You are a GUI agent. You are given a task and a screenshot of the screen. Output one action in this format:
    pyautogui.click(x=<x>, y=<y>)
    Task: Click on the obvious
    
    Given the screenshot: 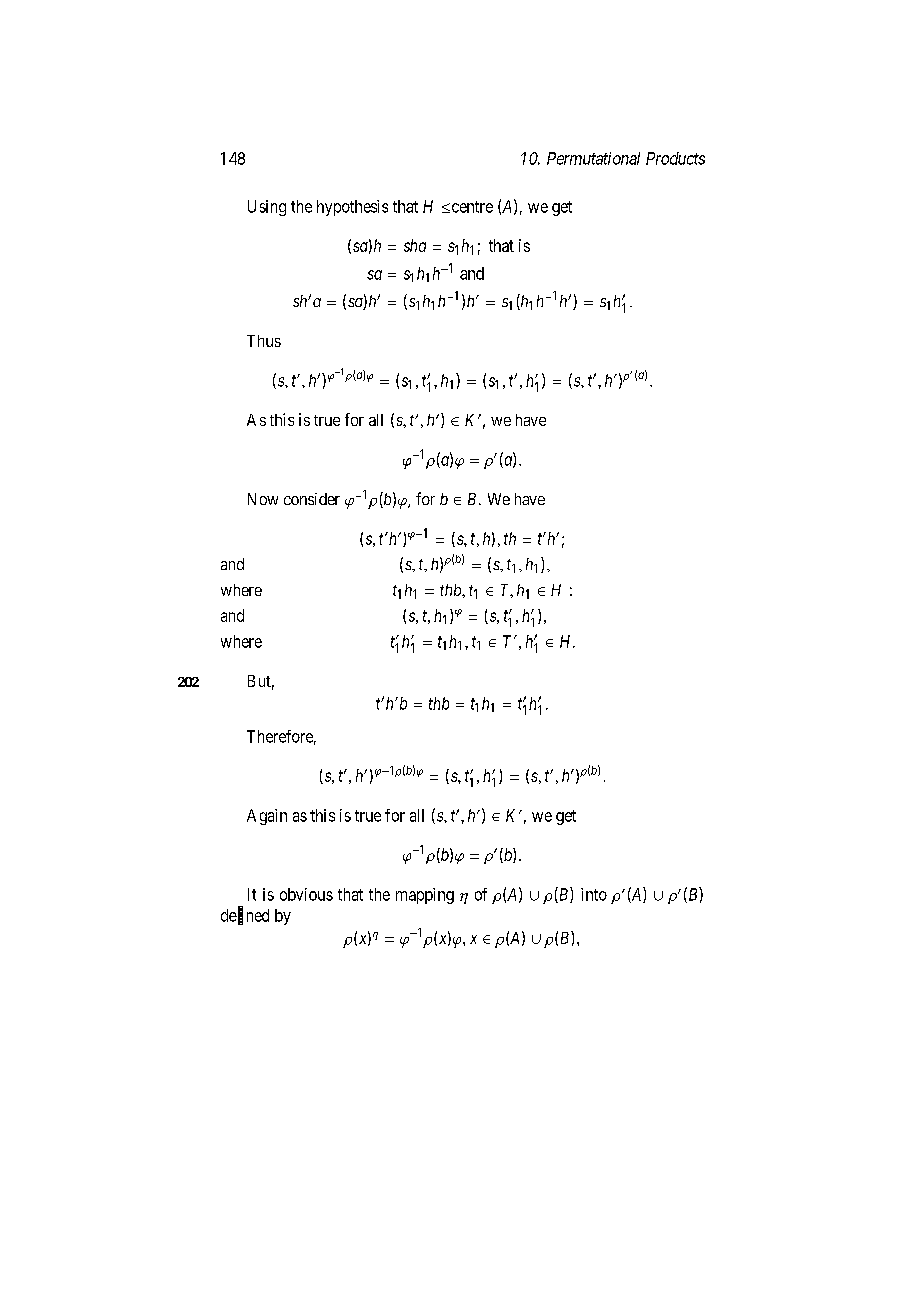 What is the action you would take?
    pyautogui.click(x=306, y=894)
